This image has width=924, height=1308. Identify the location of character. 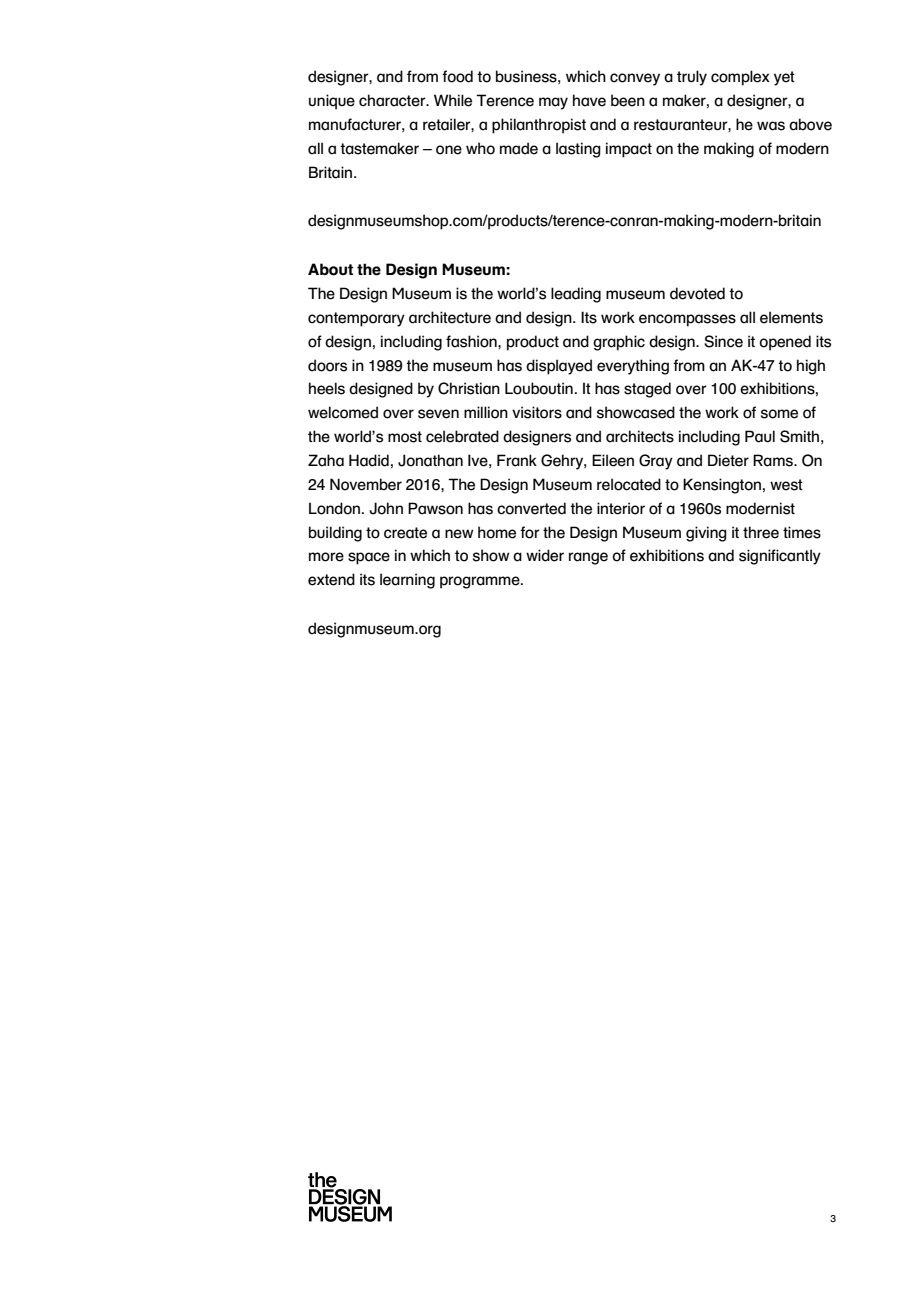
(393, 100).
